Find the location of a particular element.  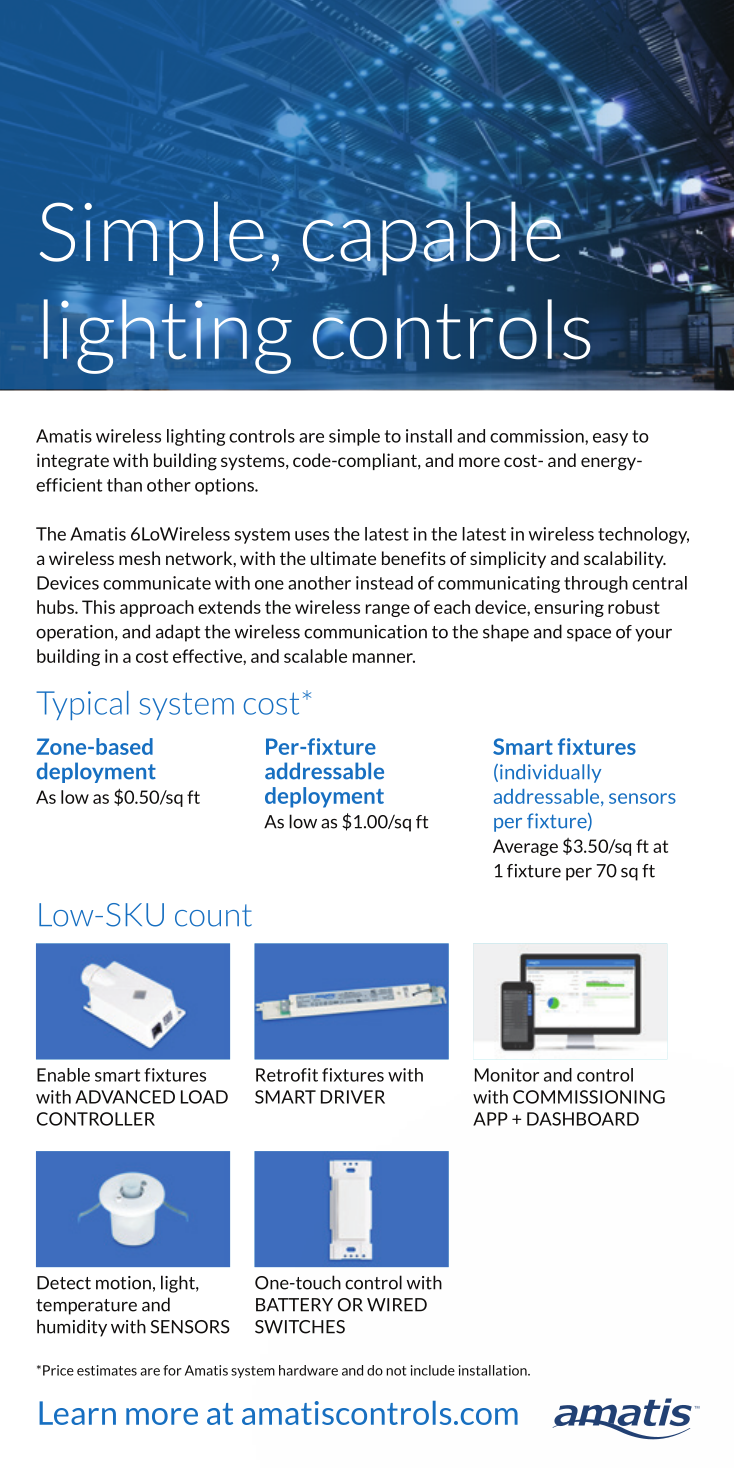

individually is located at coordinates (550, 773).
